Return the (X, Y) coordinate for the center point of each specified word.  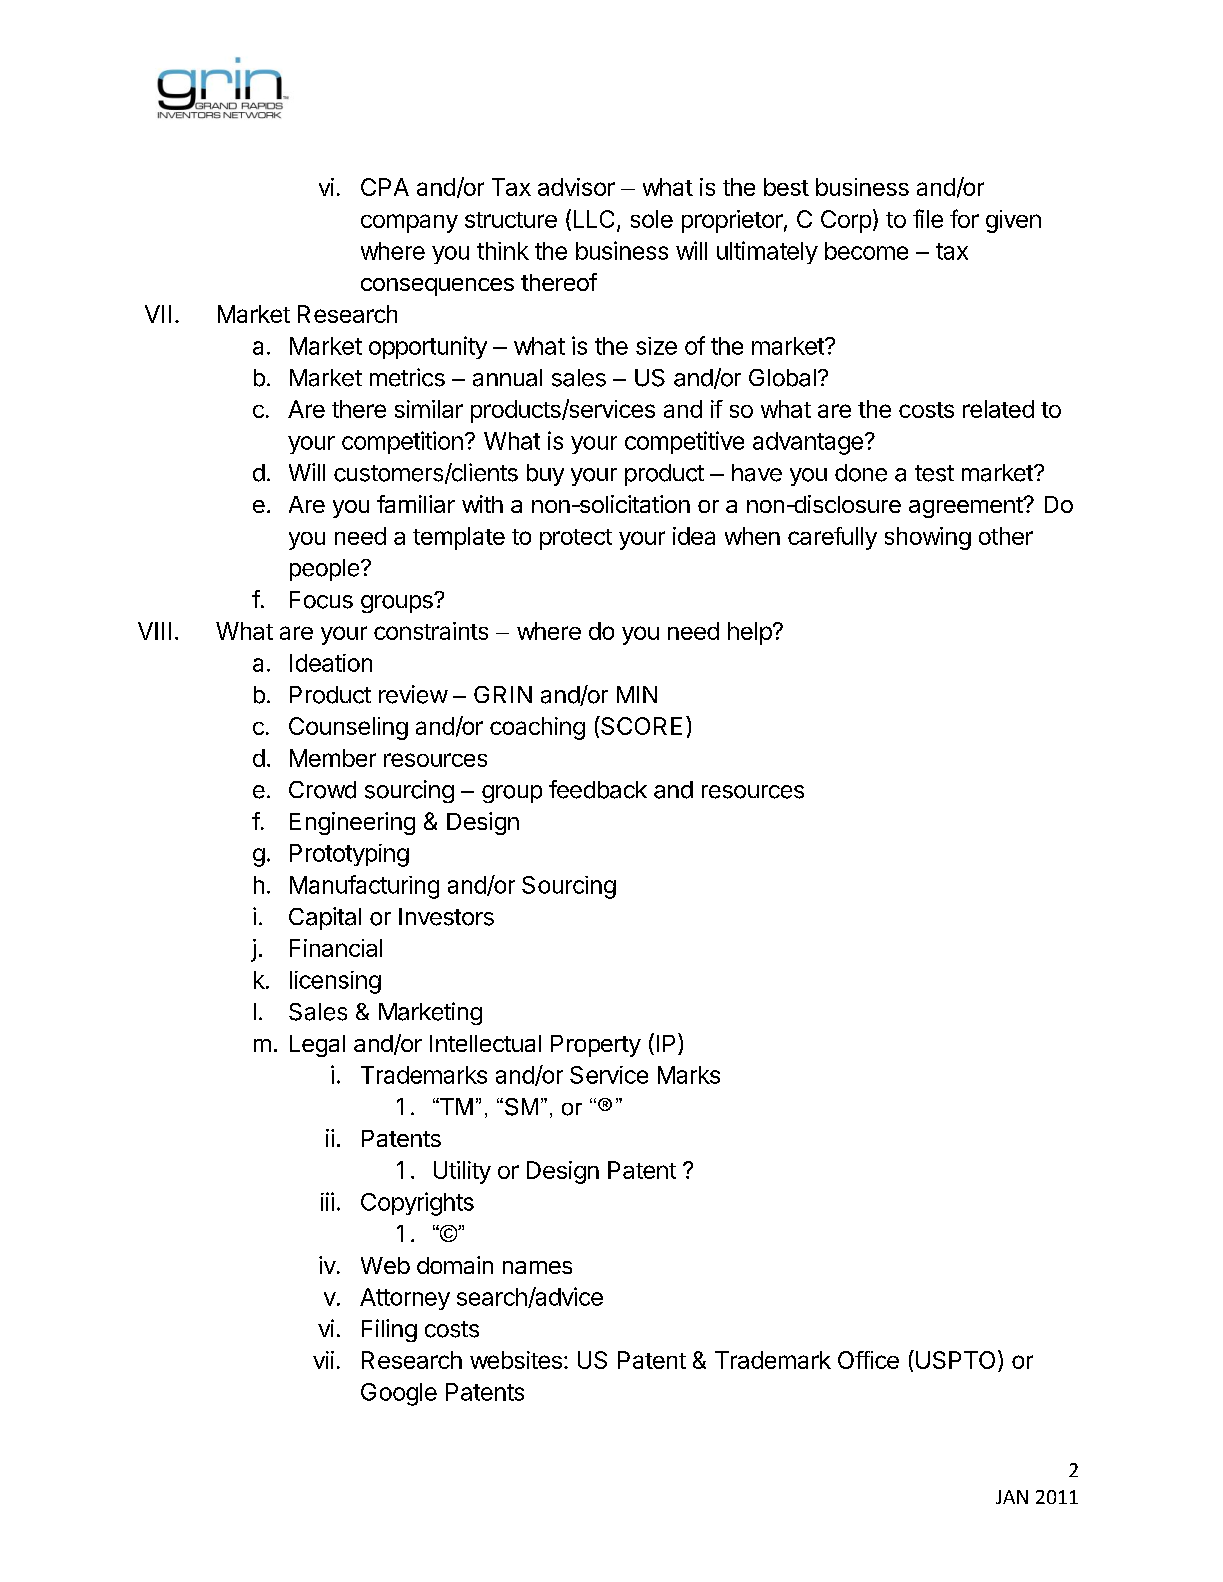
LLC (594, 219)
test (934, 473)
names (537, 1267)
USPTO (954, 1359)
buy (545, 475)
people (324, 570)
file (928, 218)
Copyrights (417, 1204)
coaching (537, 728)
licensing (335, 982)
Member (333, 758)
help (750, 633)
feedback (598, 789)
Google (399, 1394)
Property (596, 1046)
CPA (385, 187)
